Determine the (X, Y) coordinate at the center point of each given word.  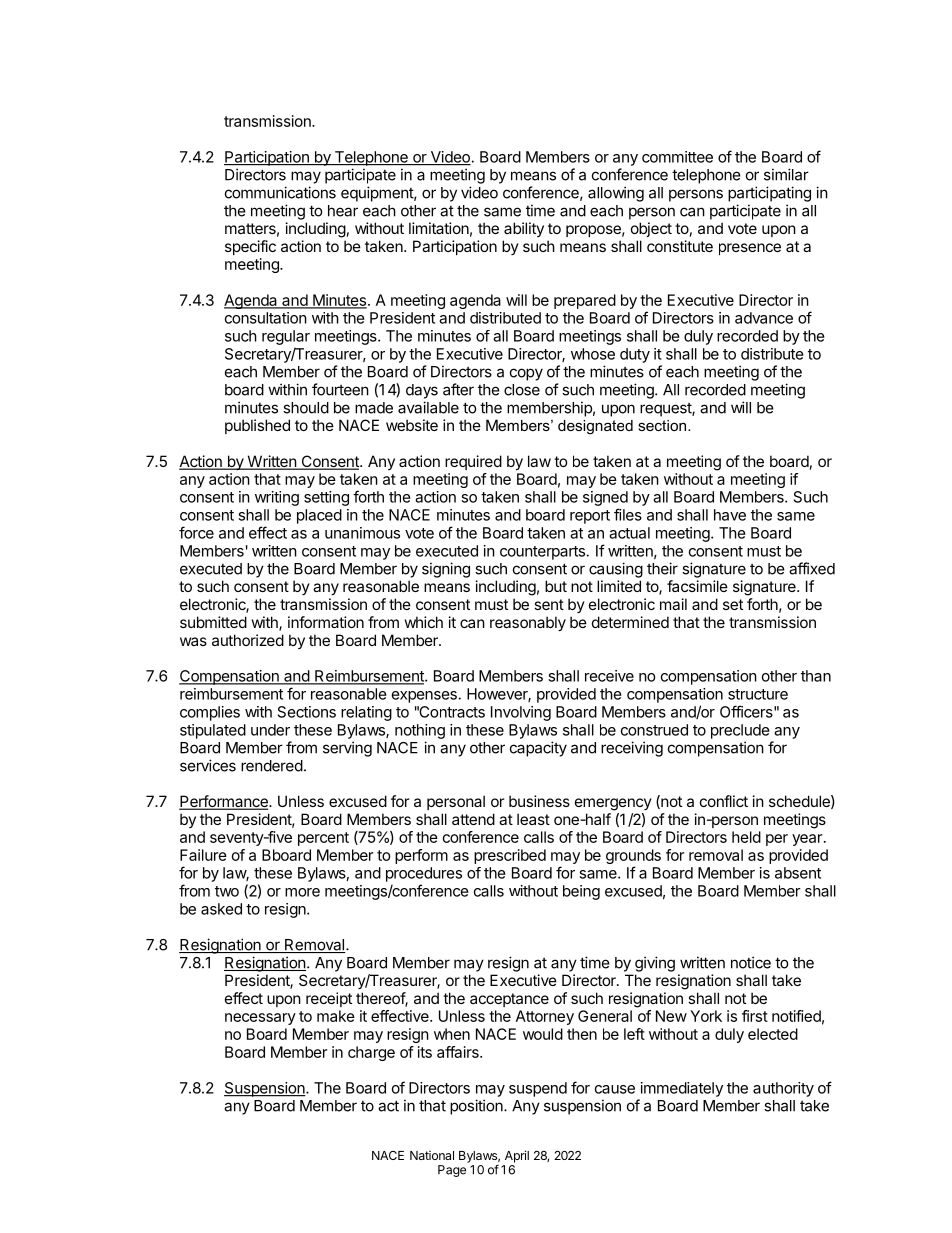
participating (769, 194)
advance (764, 318)
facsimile (697, 586)
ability (524, 229)
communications (280, 192)
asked (221, 909)
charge (371, 1053)
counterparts (542, 553)
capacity (538, 749)
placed (319, 516)
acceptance (509, 1000)
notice (751, 962)
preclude (740, 731)
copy (526, 374)
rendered (272, 766)
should (306, 408)
